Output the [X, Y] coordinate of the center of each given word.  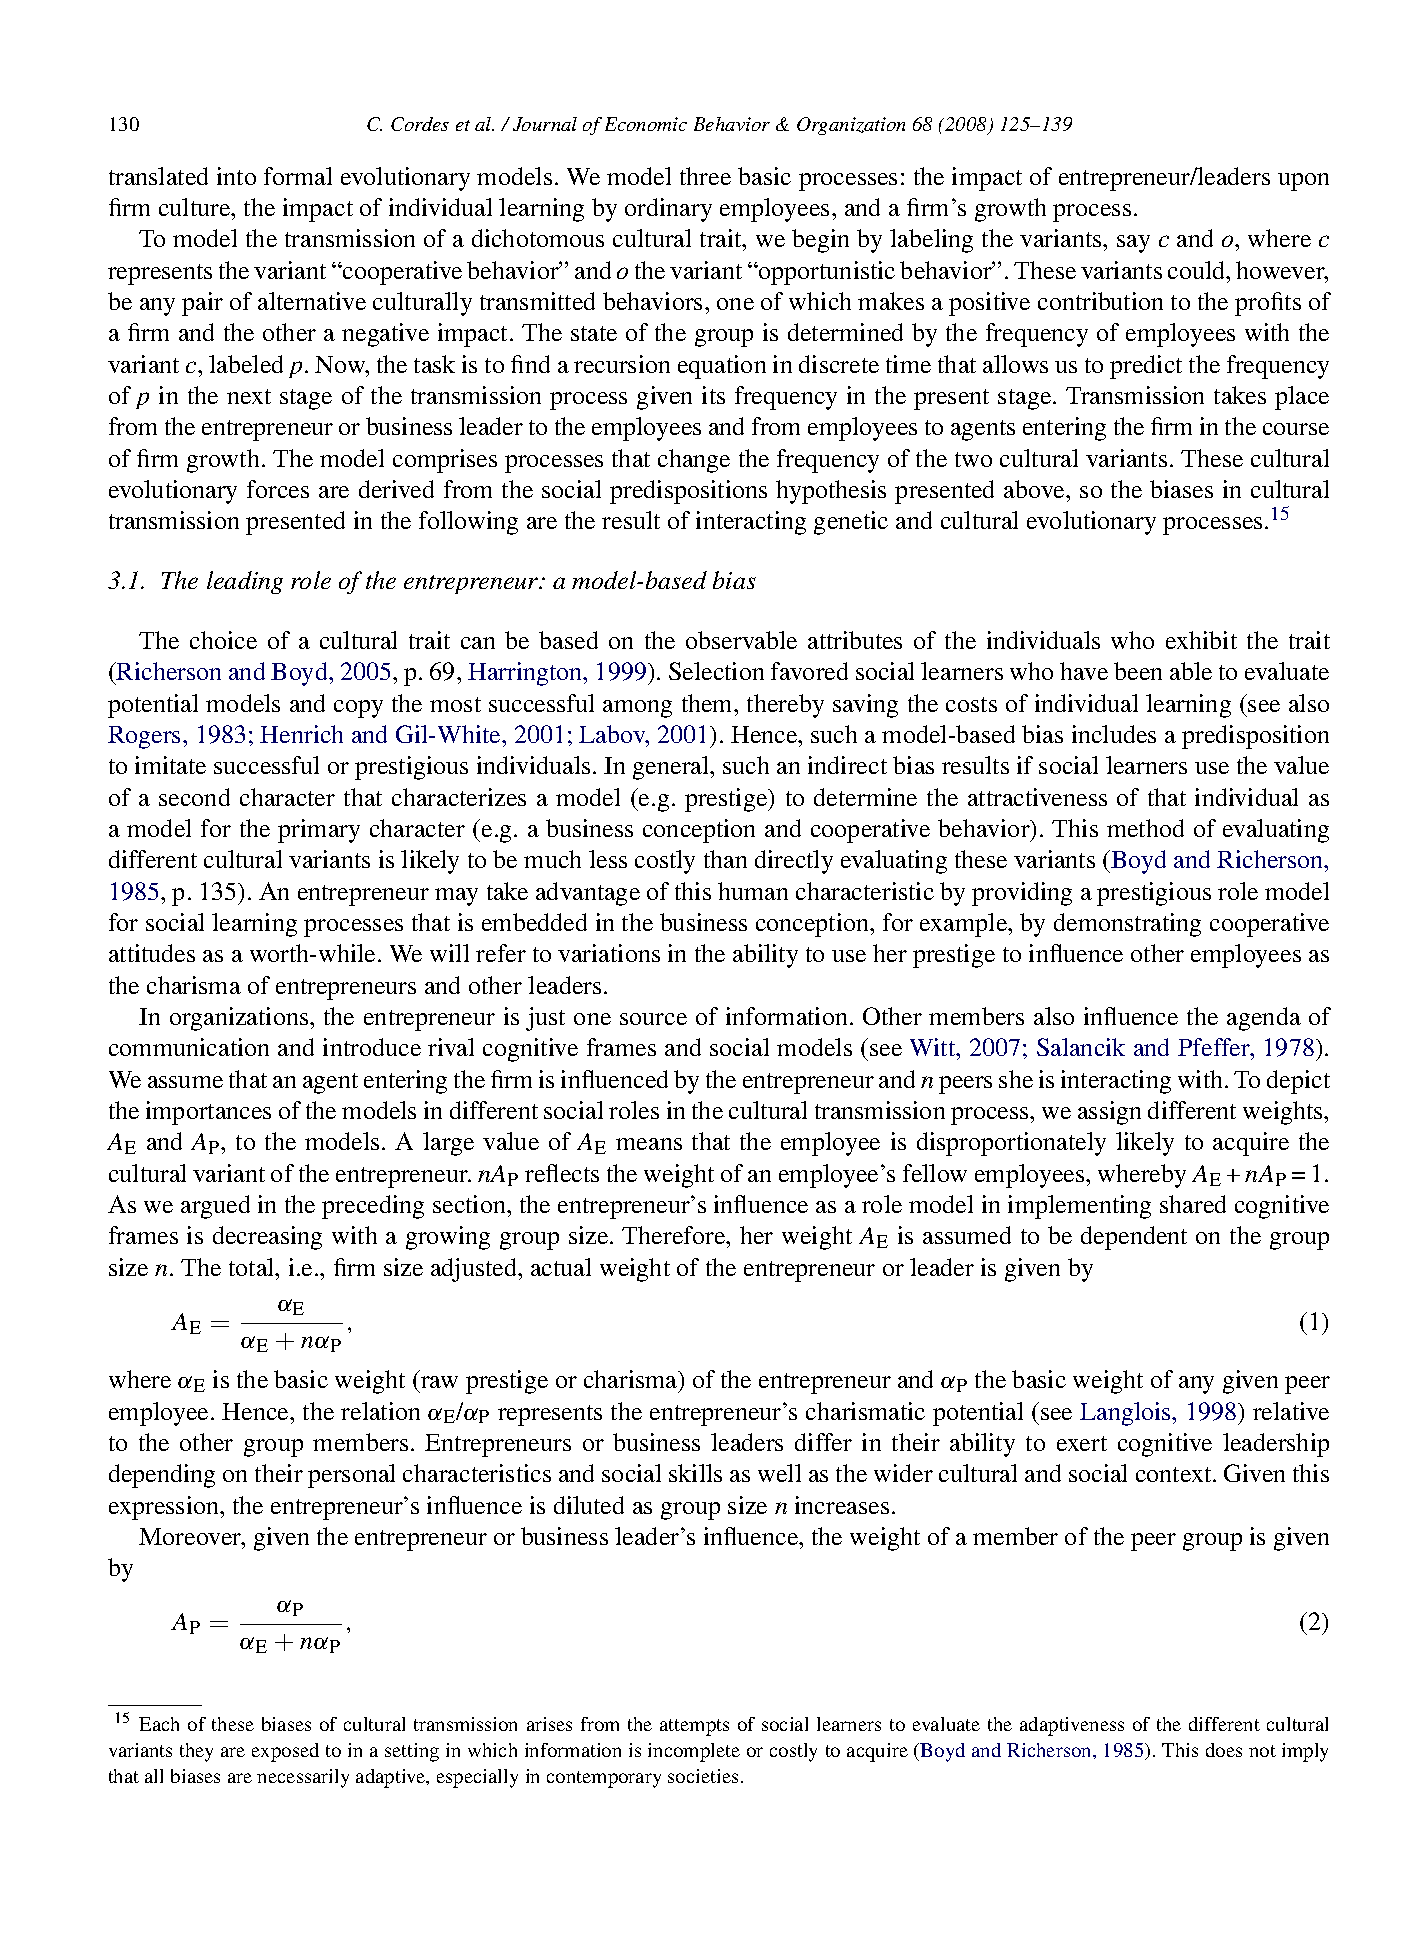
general [672, 768]
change [694, 461]
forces [278, 489]
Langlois [1126, 1414]
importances [208, 1113]
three [705, 176]
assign [1109, 1113]
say [1133, 244]
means [649, 1144]
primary [319, 831]
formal [298, 176]
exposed [285, 1752]
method [1145, 828]
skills [695, 1473]
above [1035, 489]
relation [380, 1411]
